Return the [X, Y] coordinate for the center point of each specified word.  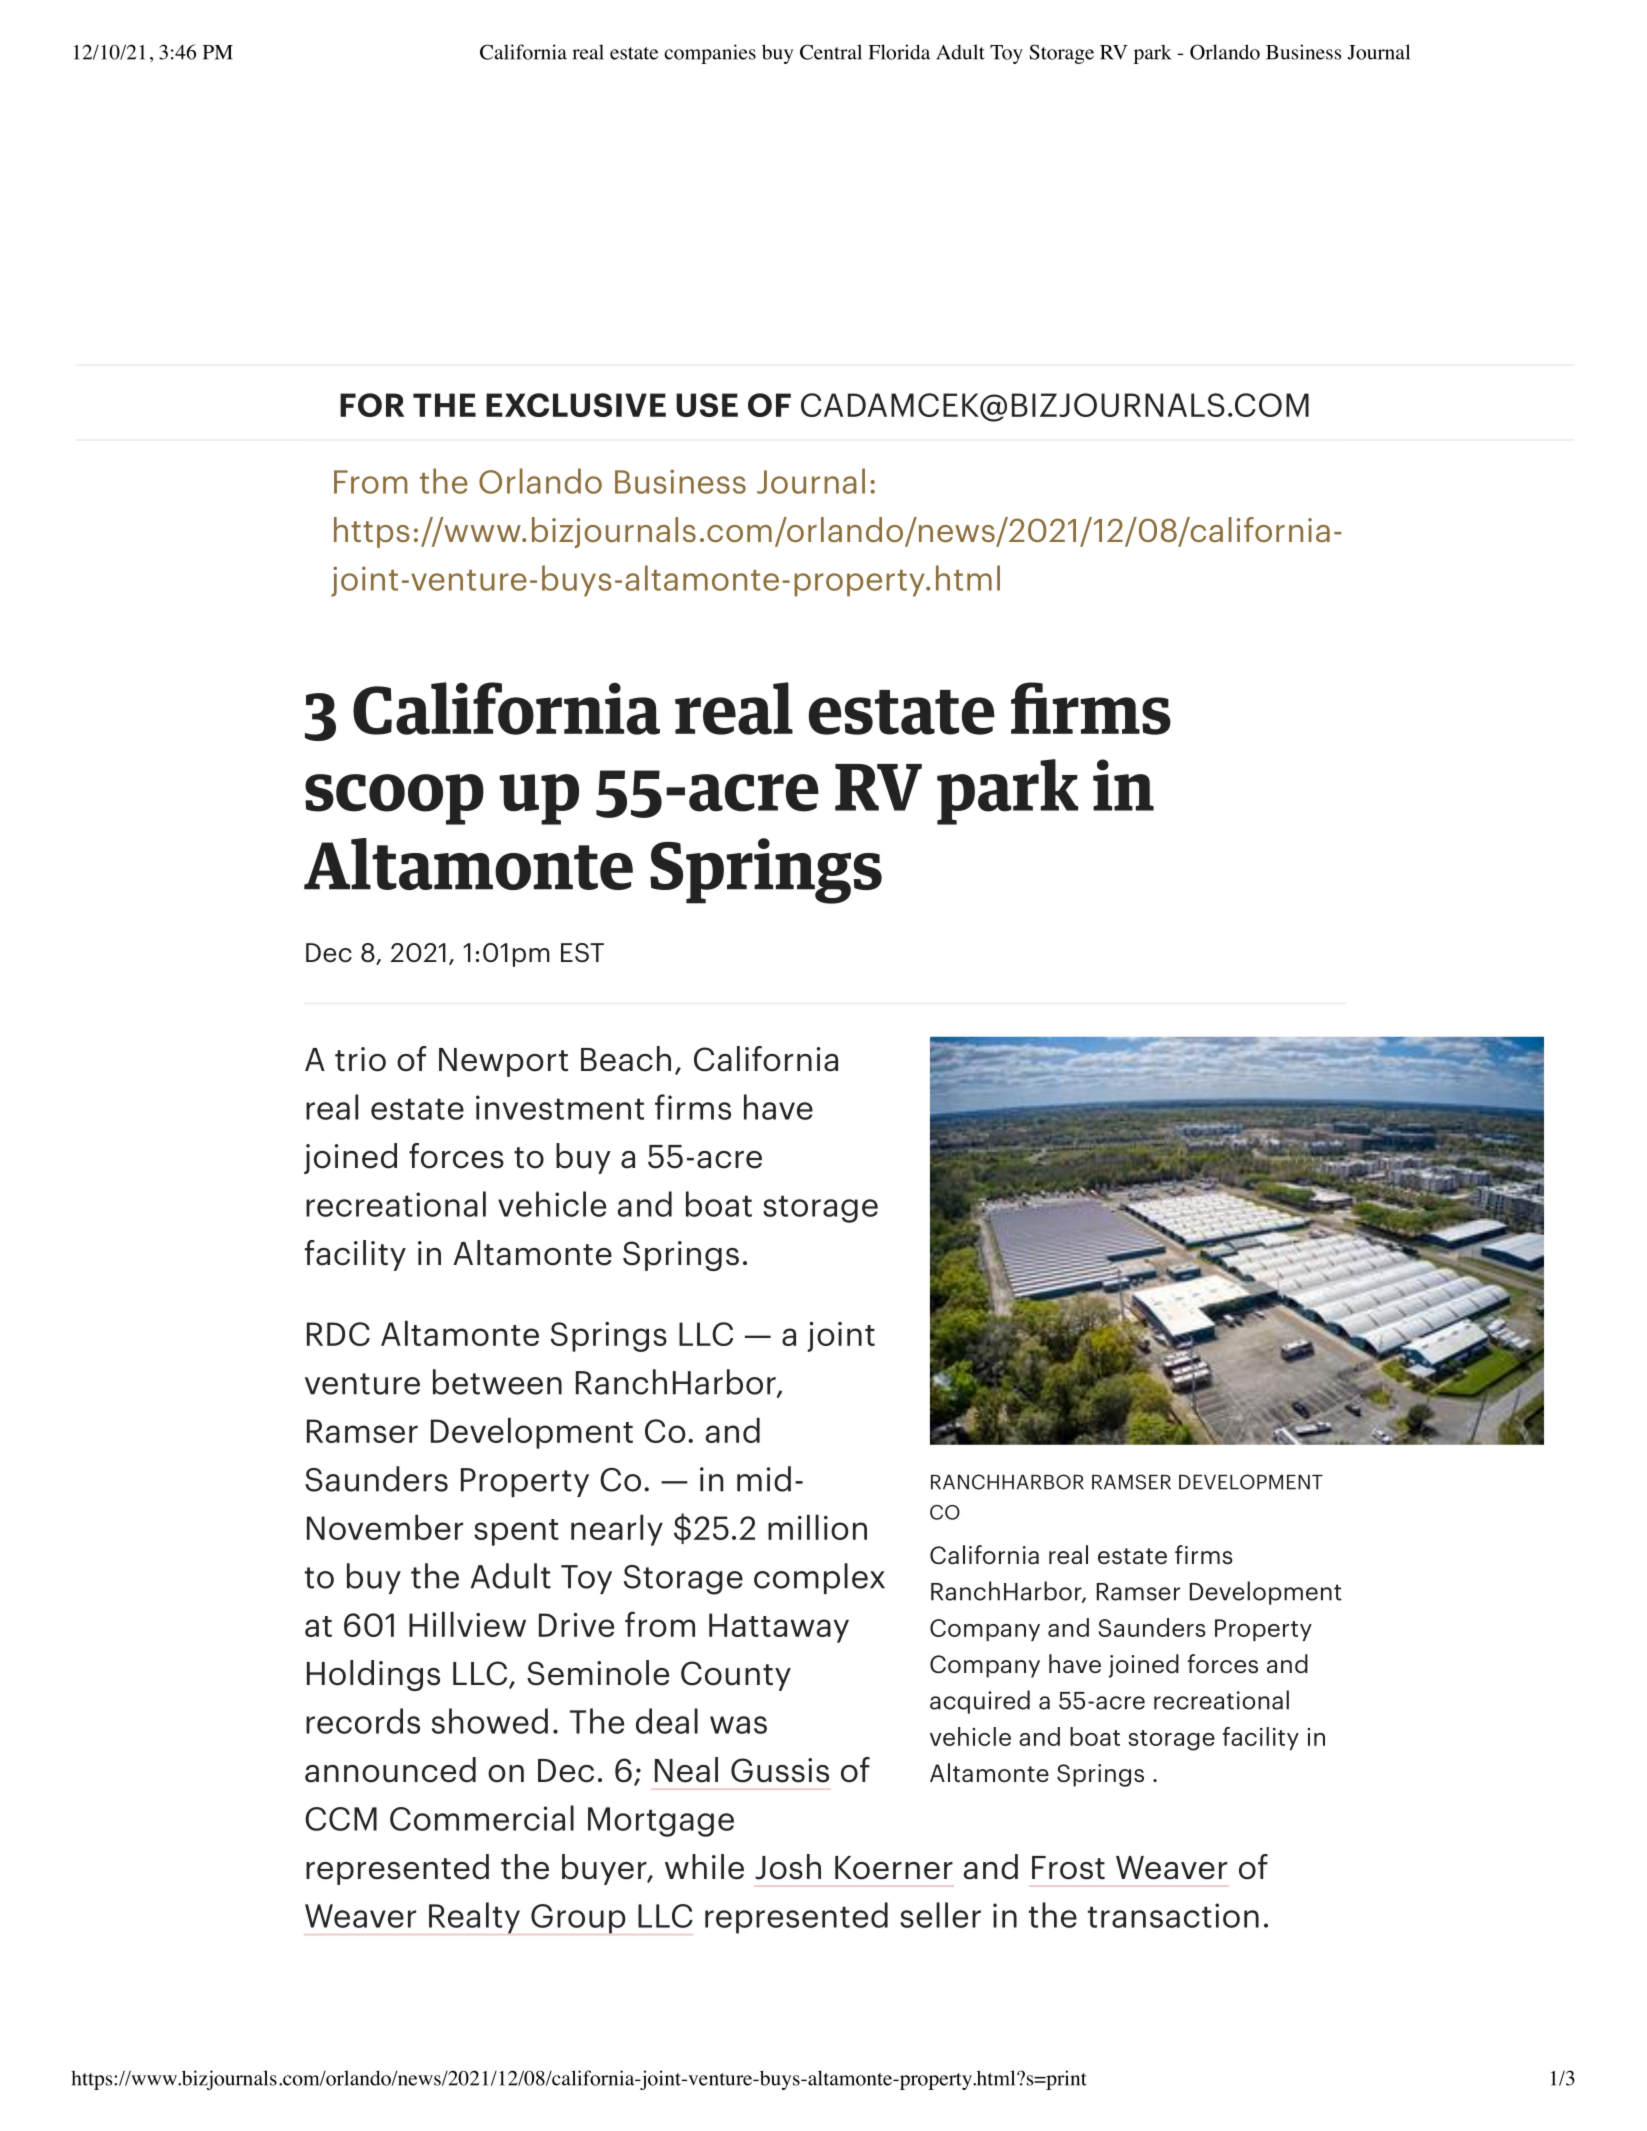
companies [710, 54]
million [817, 1527]
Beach [626, 1059]
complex [819, 1578]
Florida [899, 52]
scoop [394, 799]
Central [831, 52]
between [497, 1382]
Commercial [482, 1818]
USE [707, 405]
